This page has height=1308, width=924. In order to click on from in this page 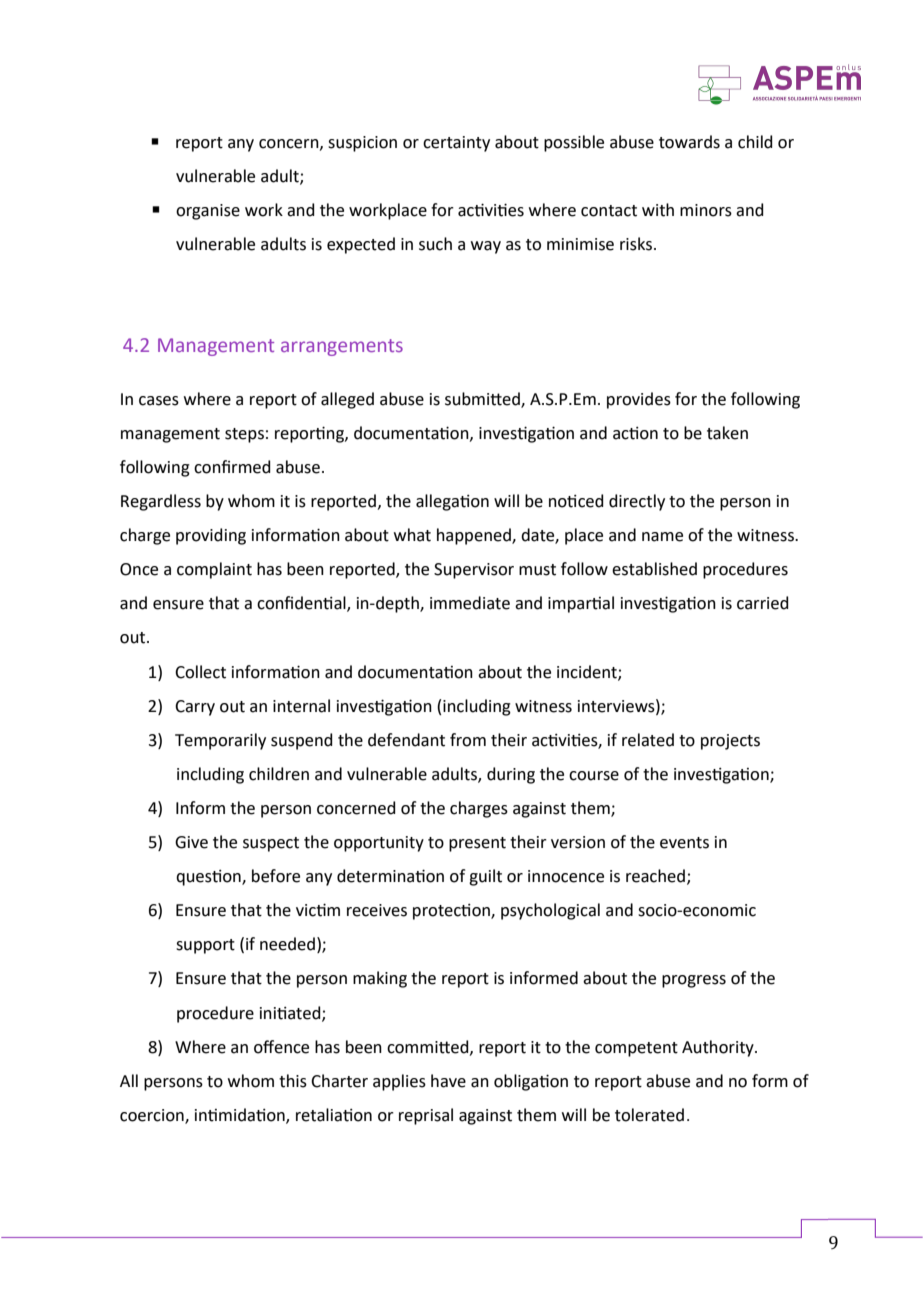, I will do `click(468, 740)`.
